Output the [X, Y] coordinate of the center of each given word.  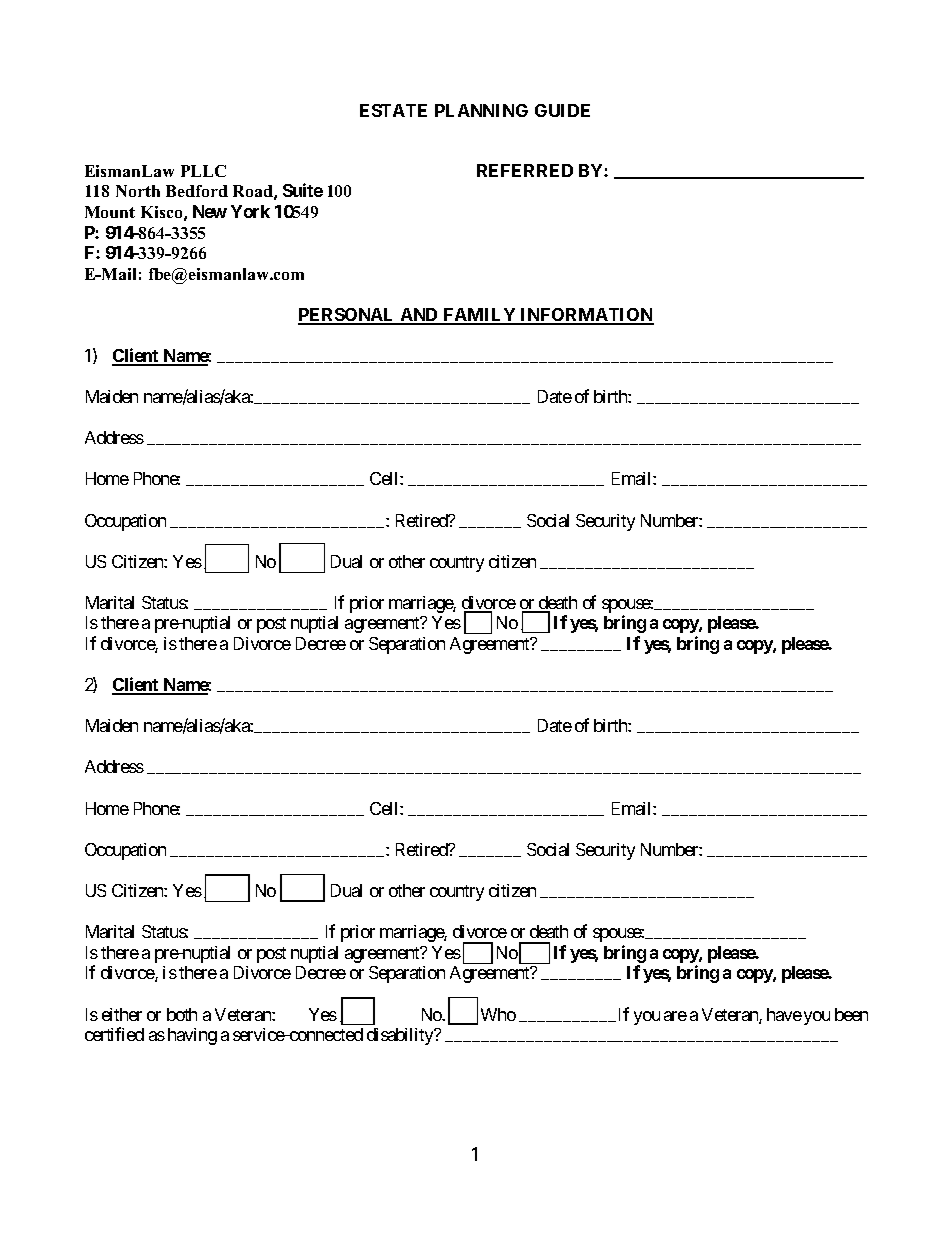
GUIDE [562, 110]
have [784, 1014]
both [182, 1014]
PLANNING [481, 110]
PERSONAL [348, 316]
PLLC [203, 171]
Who [498, 1014]
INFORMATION [586, 316]
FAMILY [479, 316]
